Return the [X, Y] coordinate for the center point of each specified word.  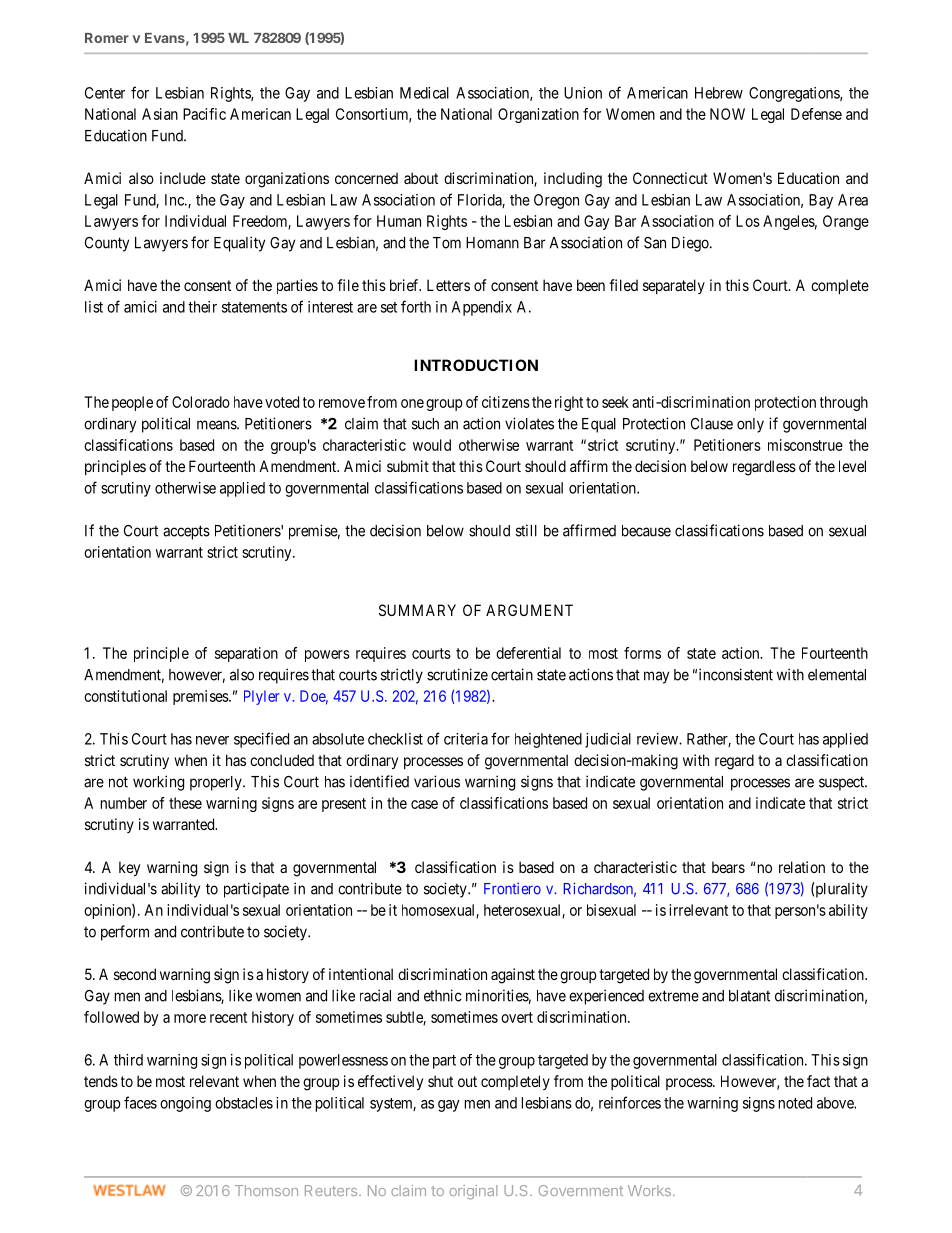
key [129, 868]
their [202, 307]
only [750, 425]
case [424, 804]
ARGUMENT [529, 610]
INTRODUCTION [476, 365]
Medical [424, 93]
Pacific [204, 114]
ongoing [185, 1104]
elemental [837, 675]
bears [728, 867]
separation [246, 654]
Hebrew [719, 93]
